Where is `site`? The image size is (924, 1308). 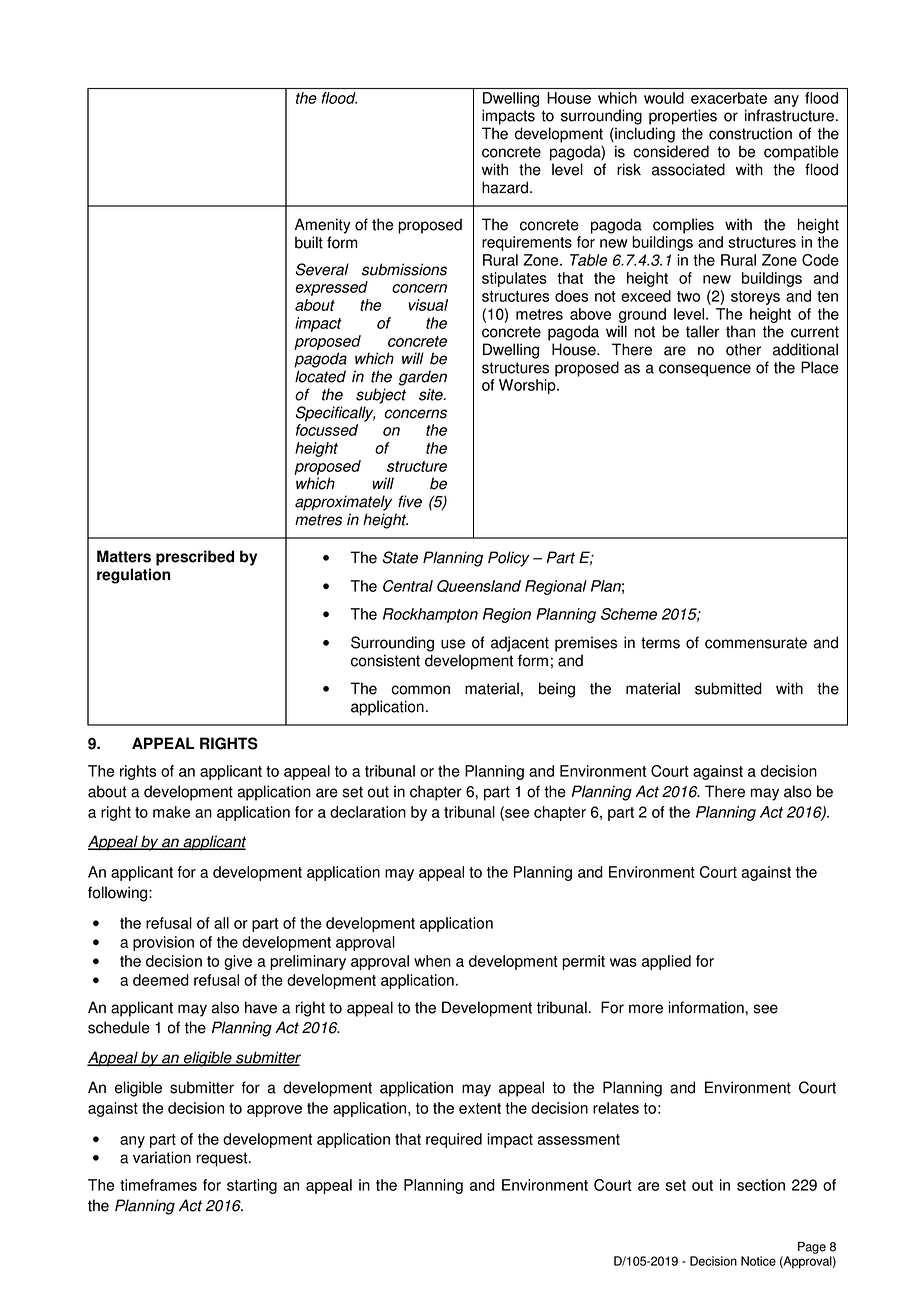
site is located at coordinates (432, 394).
